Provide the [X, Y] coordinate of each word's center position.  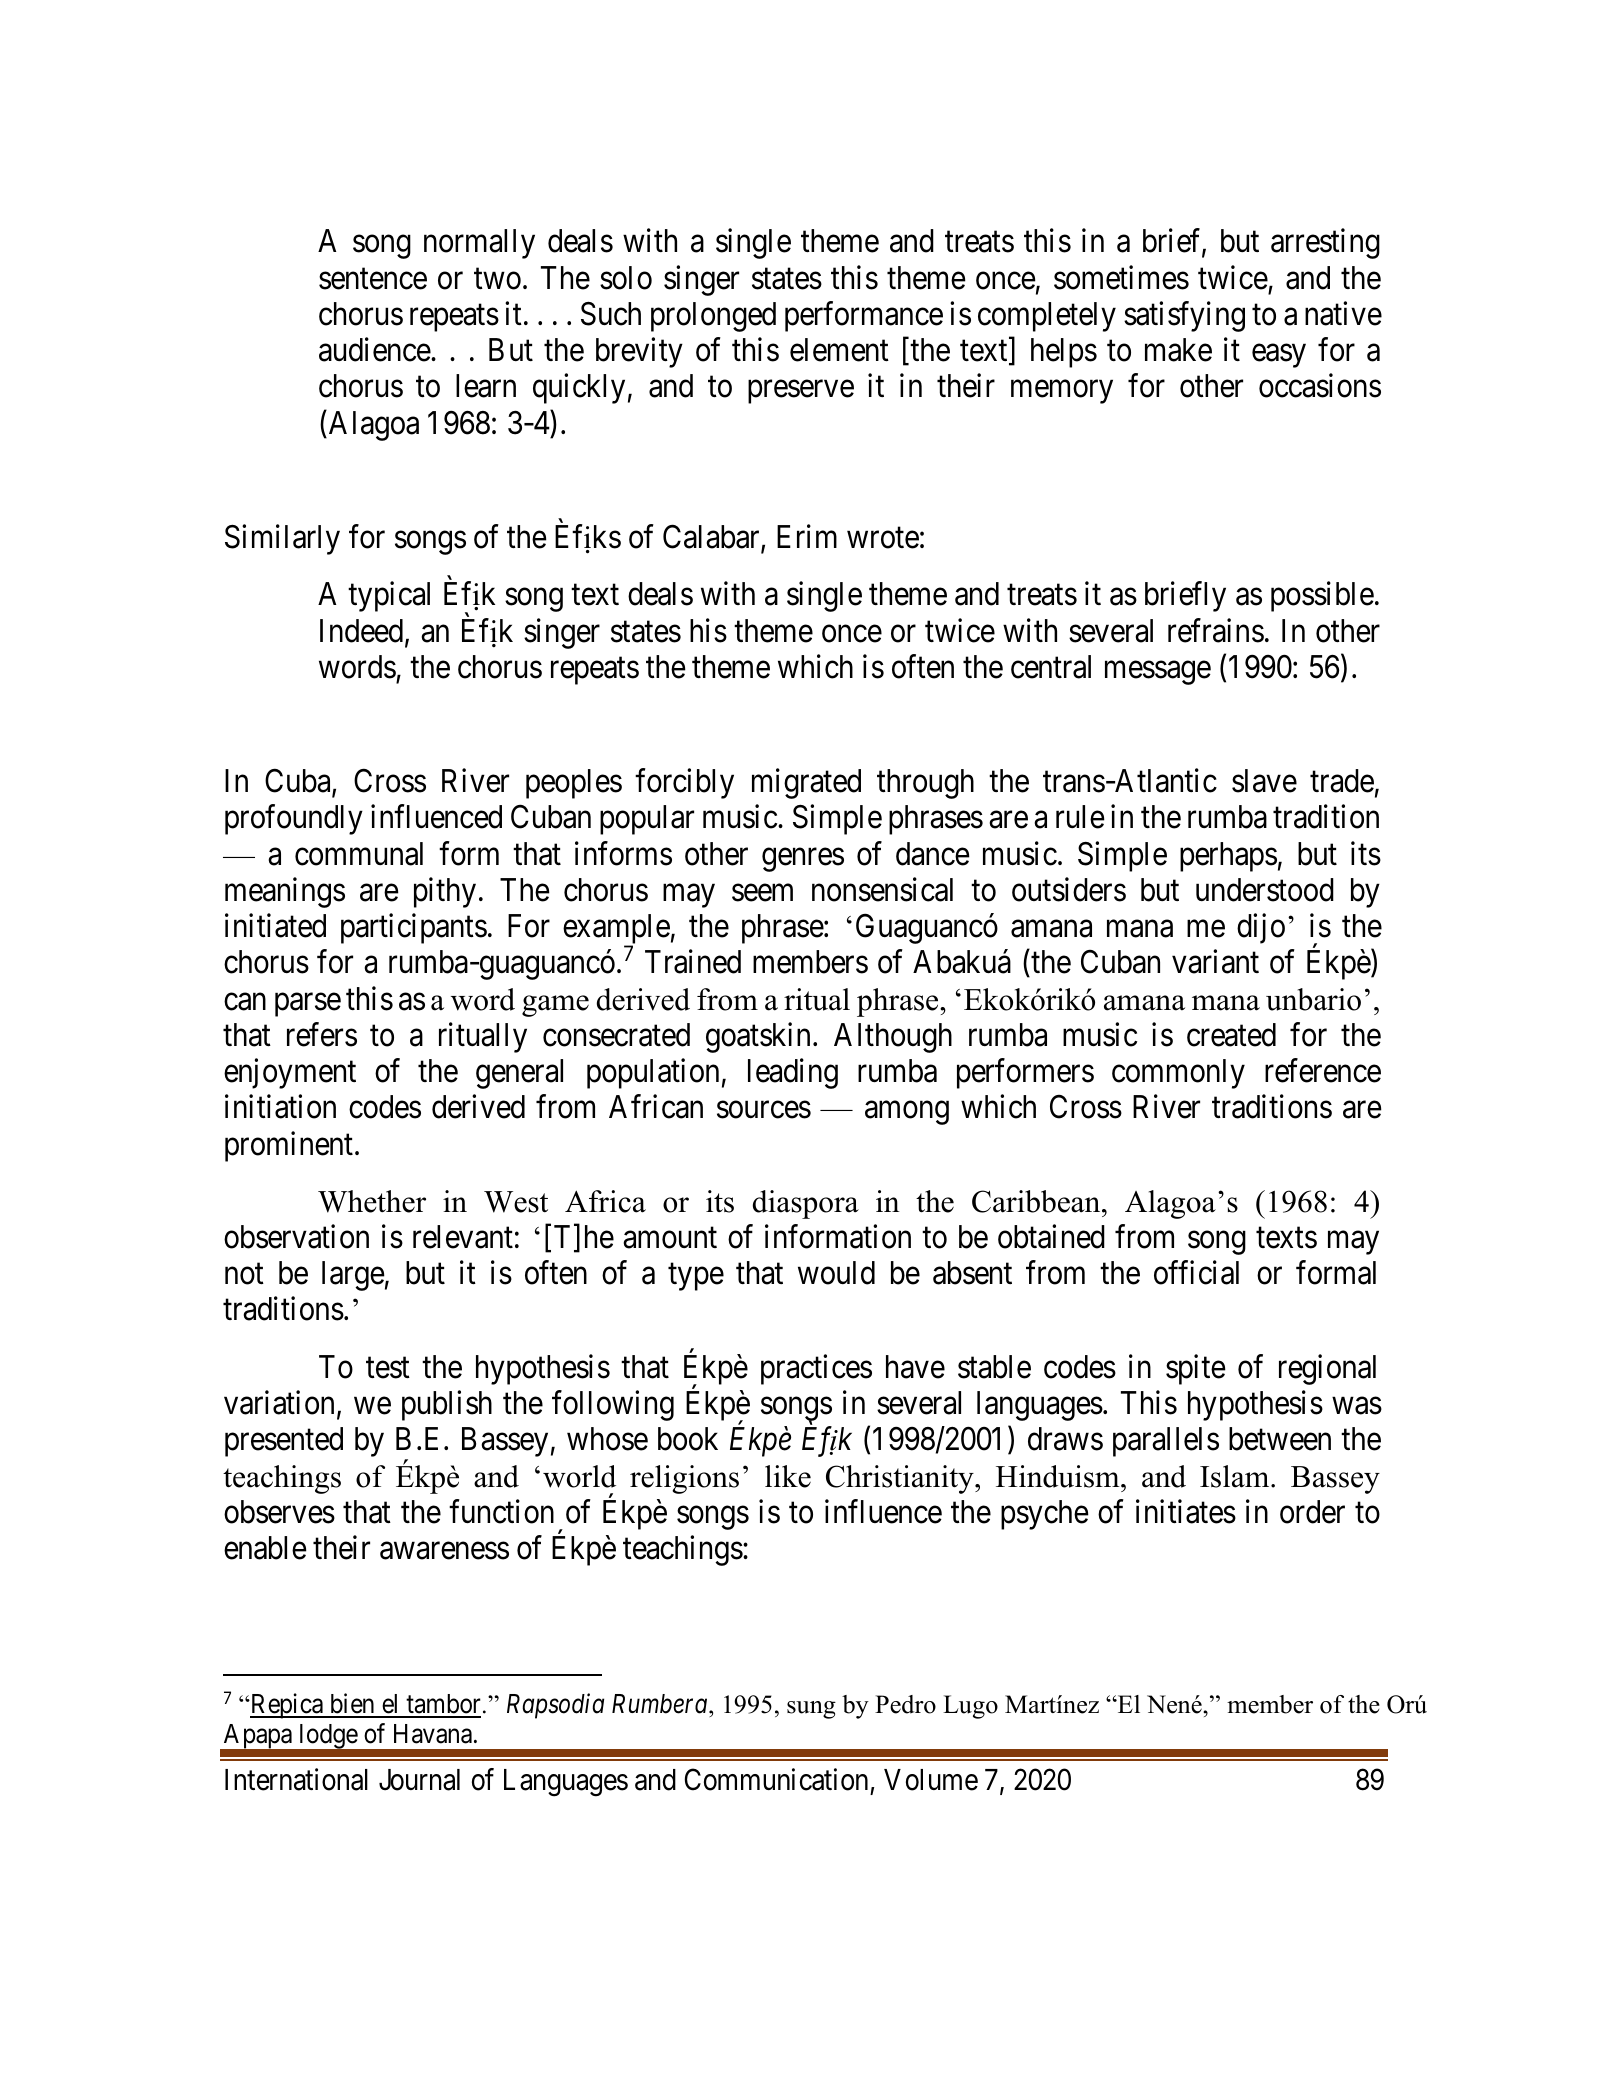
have [915, 1367]
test [388, 1368]
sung [811, 1710]
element [839, 350]
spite [1196, 1369]
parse [308, 1005]
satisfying [1184, 316]
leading [793, 1074]
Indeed [363, 632]
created [1231, 1035]
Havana [433, 1734]
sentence [373, 279]
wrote [883, 538]
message [1158, 673]
